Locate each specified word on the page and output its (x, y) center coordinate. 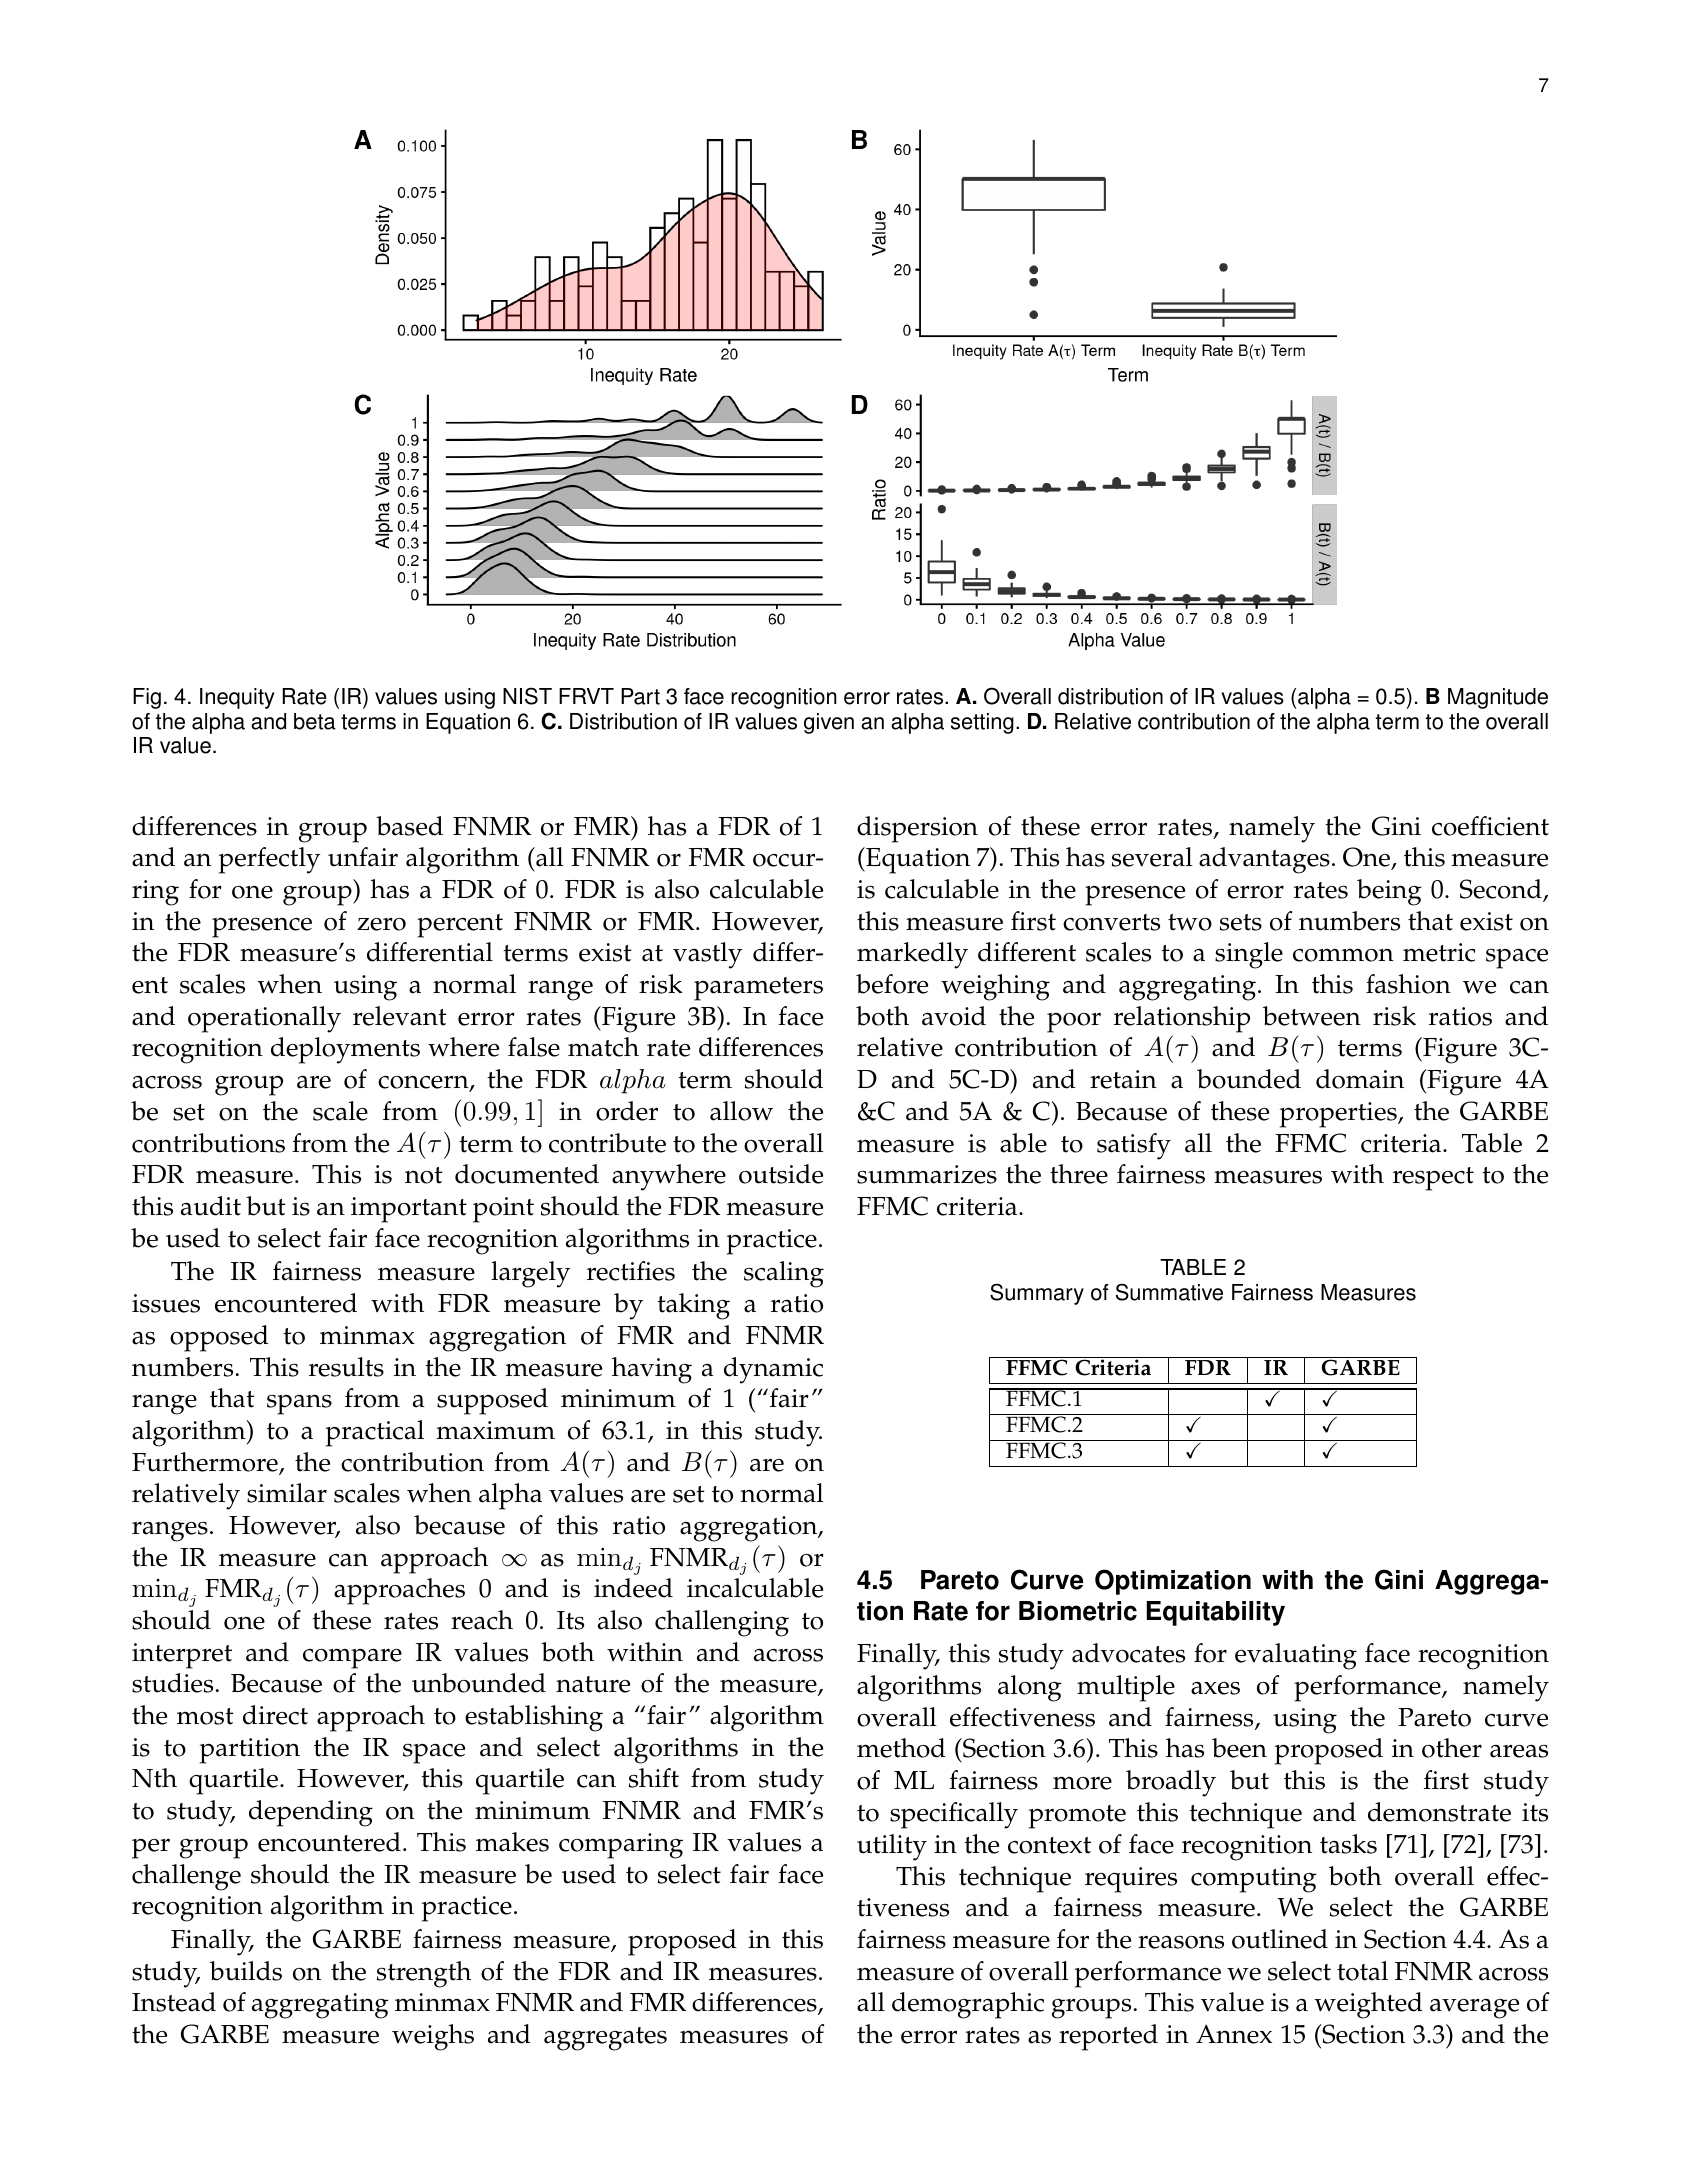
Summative (1169, 1292)
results (346, 1367)
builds (246, 1971)
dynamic (773, 1370)
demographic (968, 2005)
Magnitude (1498, 698)
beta (315, 721)
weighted (1368, 2005)
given (829, 723)
